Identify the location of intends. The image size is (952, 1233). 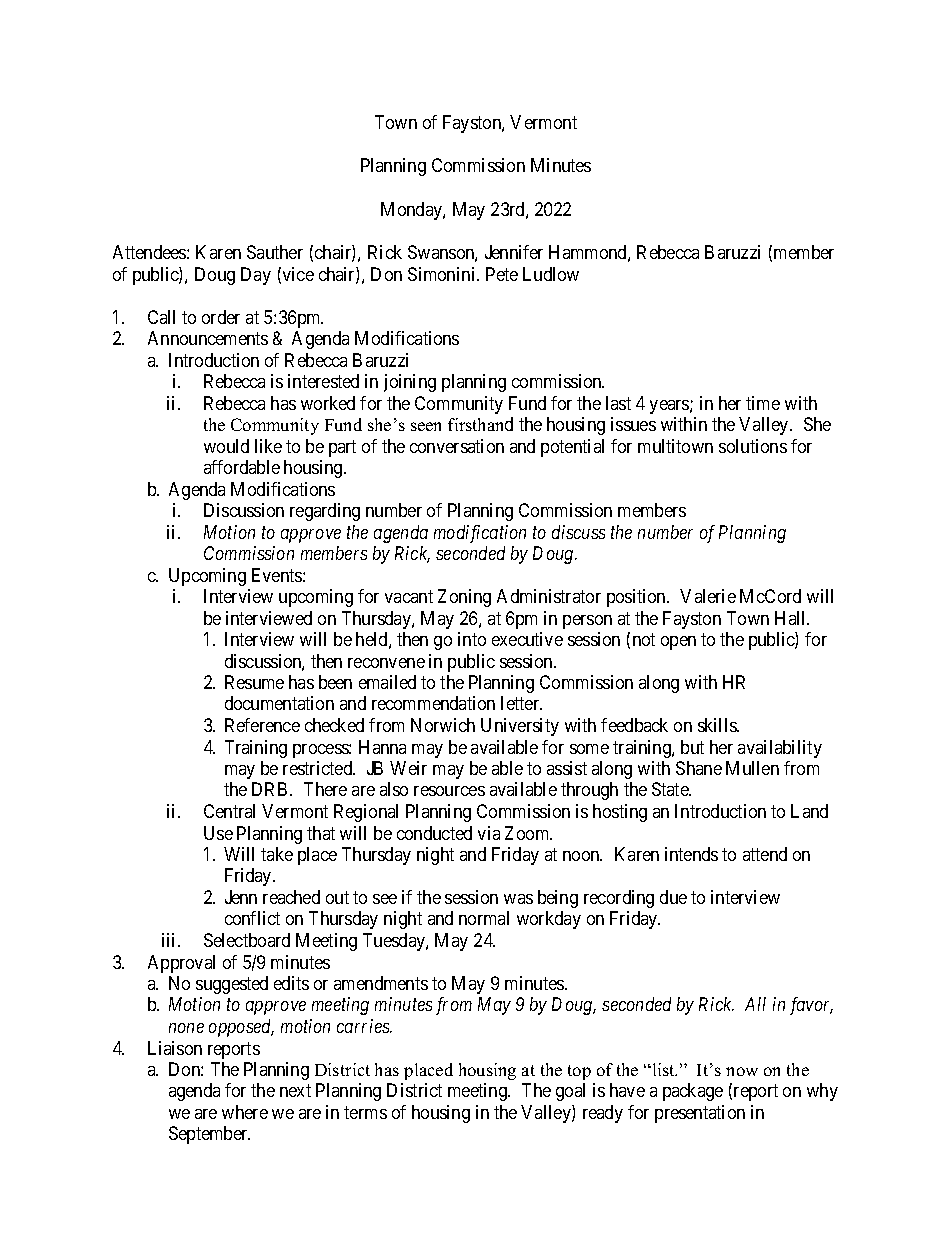
(691, 854).
